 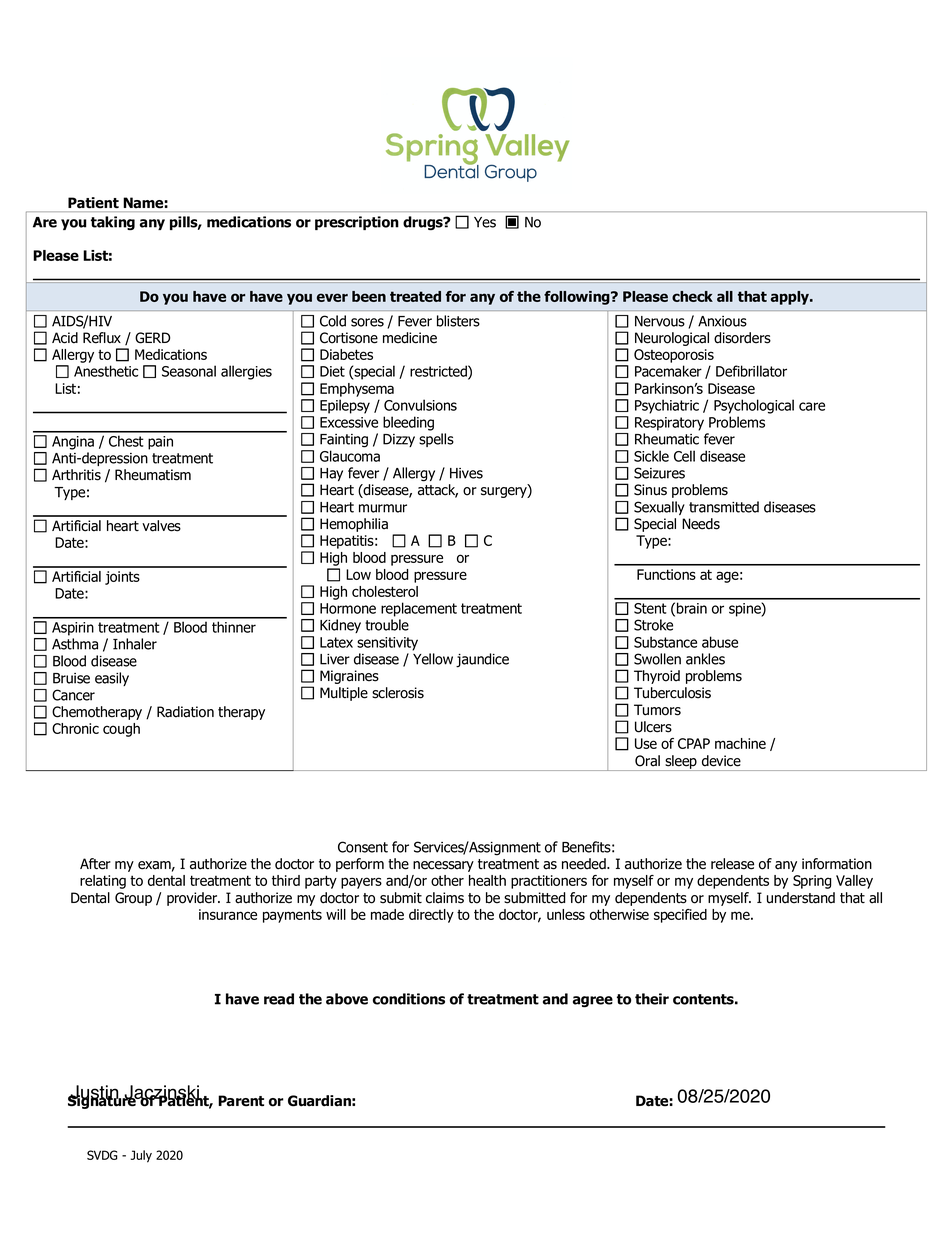 I want to click on Parent, so click(x=241, y=1101).
